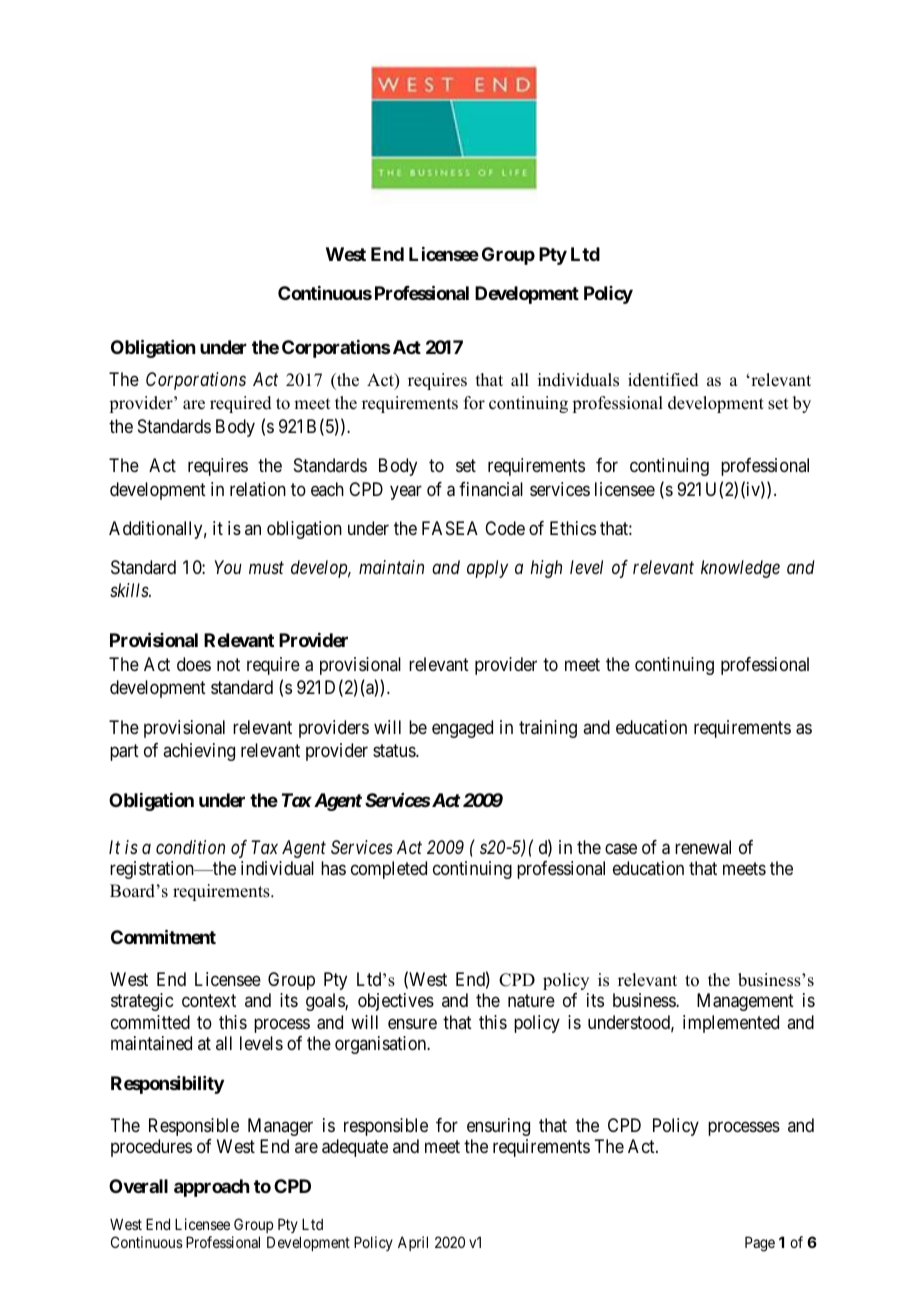 Image resolution: width=924 pixels, height=1308 pixels. What do you see at coordinates (212, 1188) in the page?
I see `approach` at bounding box center [212, 1188].
